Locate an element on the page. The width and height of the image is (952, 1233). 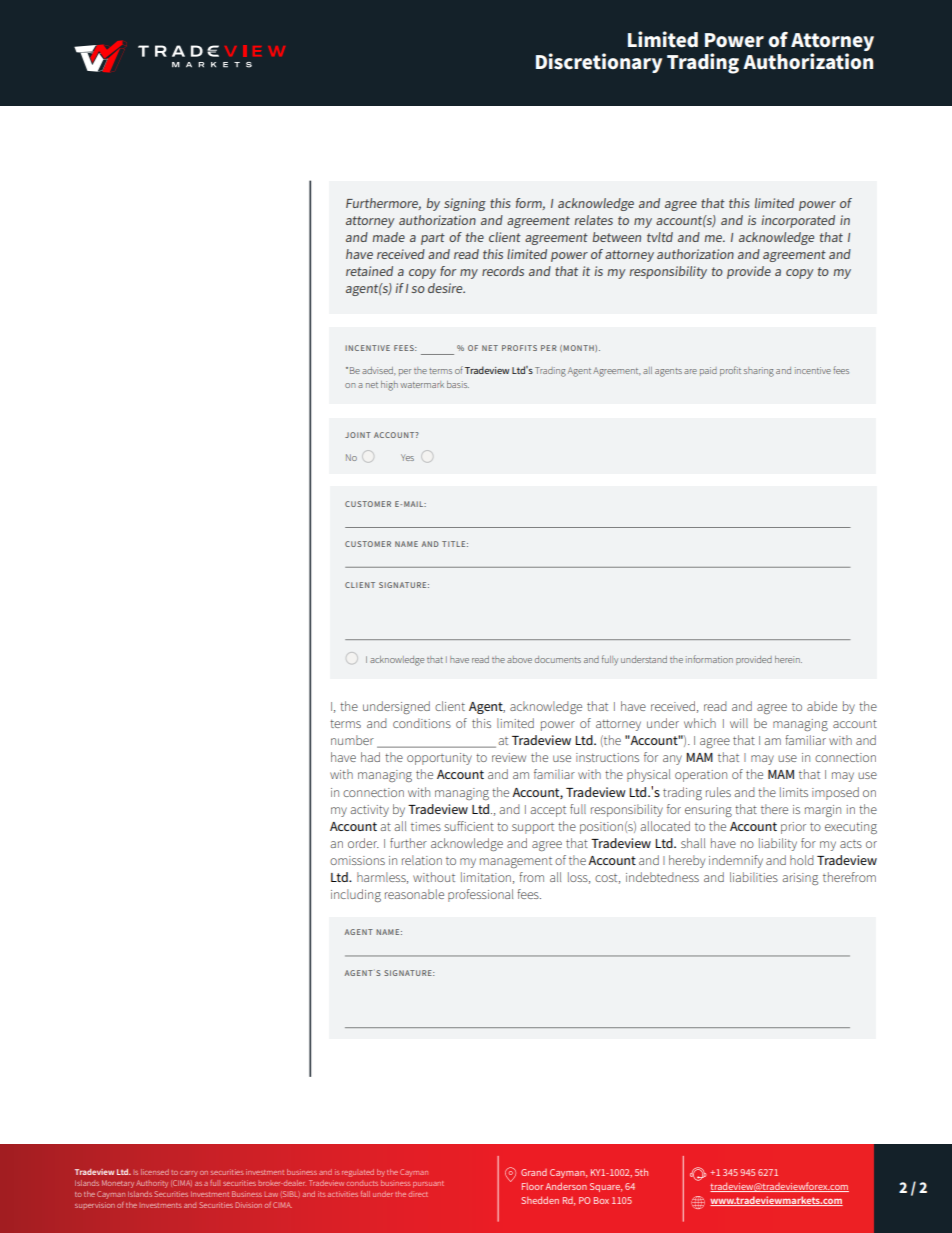
prior is located at coordinates (793, 828).
